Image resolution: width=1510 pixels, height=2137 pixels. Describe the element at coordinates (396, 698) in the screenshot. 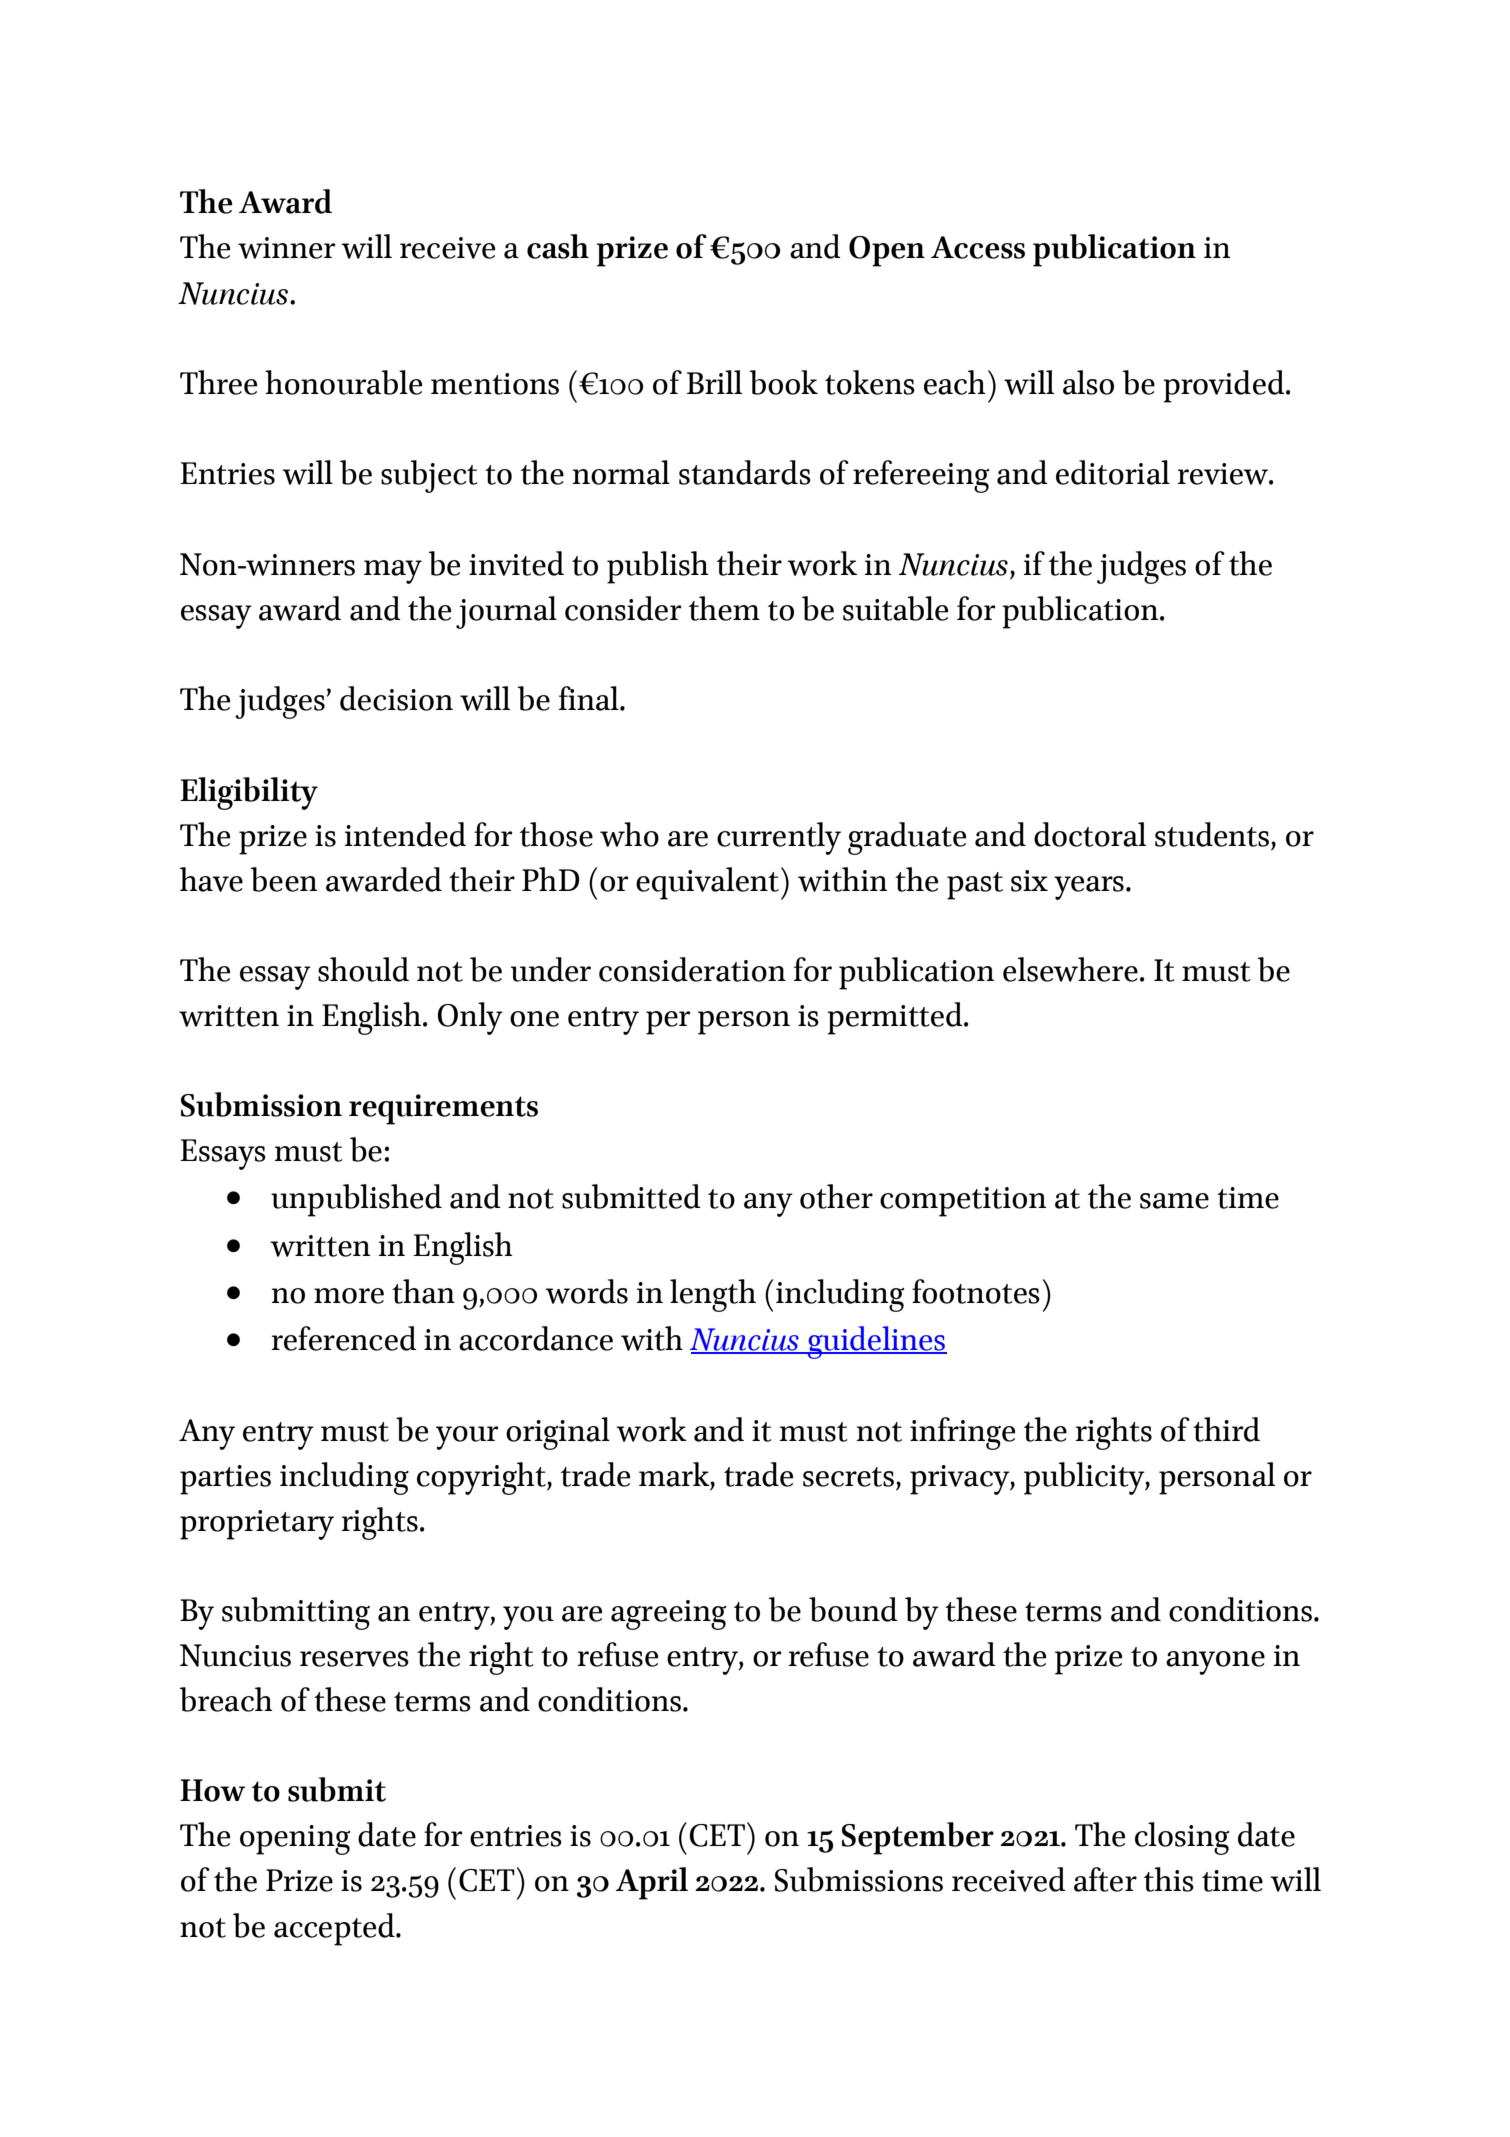

I see `decision` at that location.
